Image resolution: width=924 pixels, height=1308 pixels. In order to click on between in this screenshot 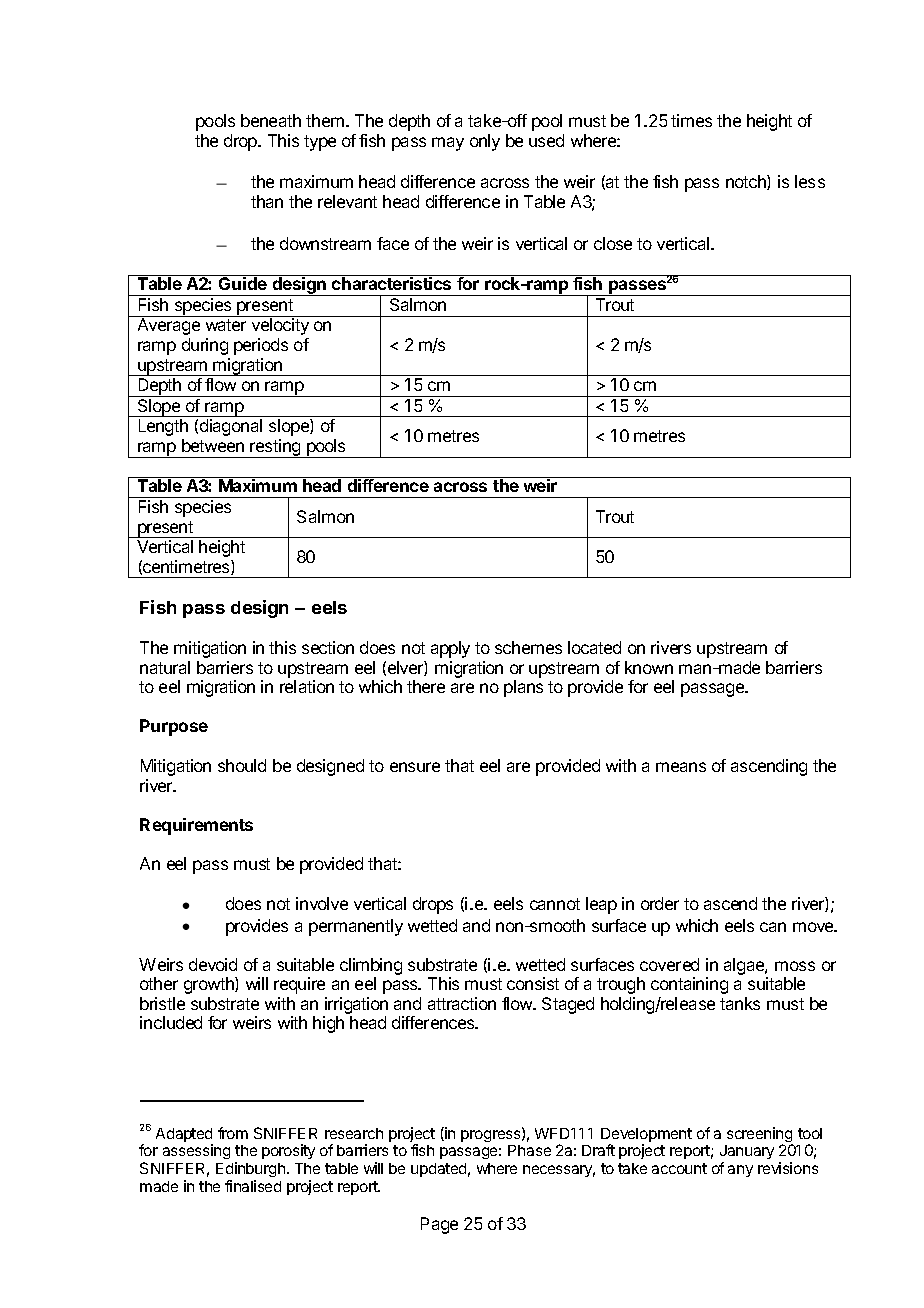, I will do `click(213, 445)`.
